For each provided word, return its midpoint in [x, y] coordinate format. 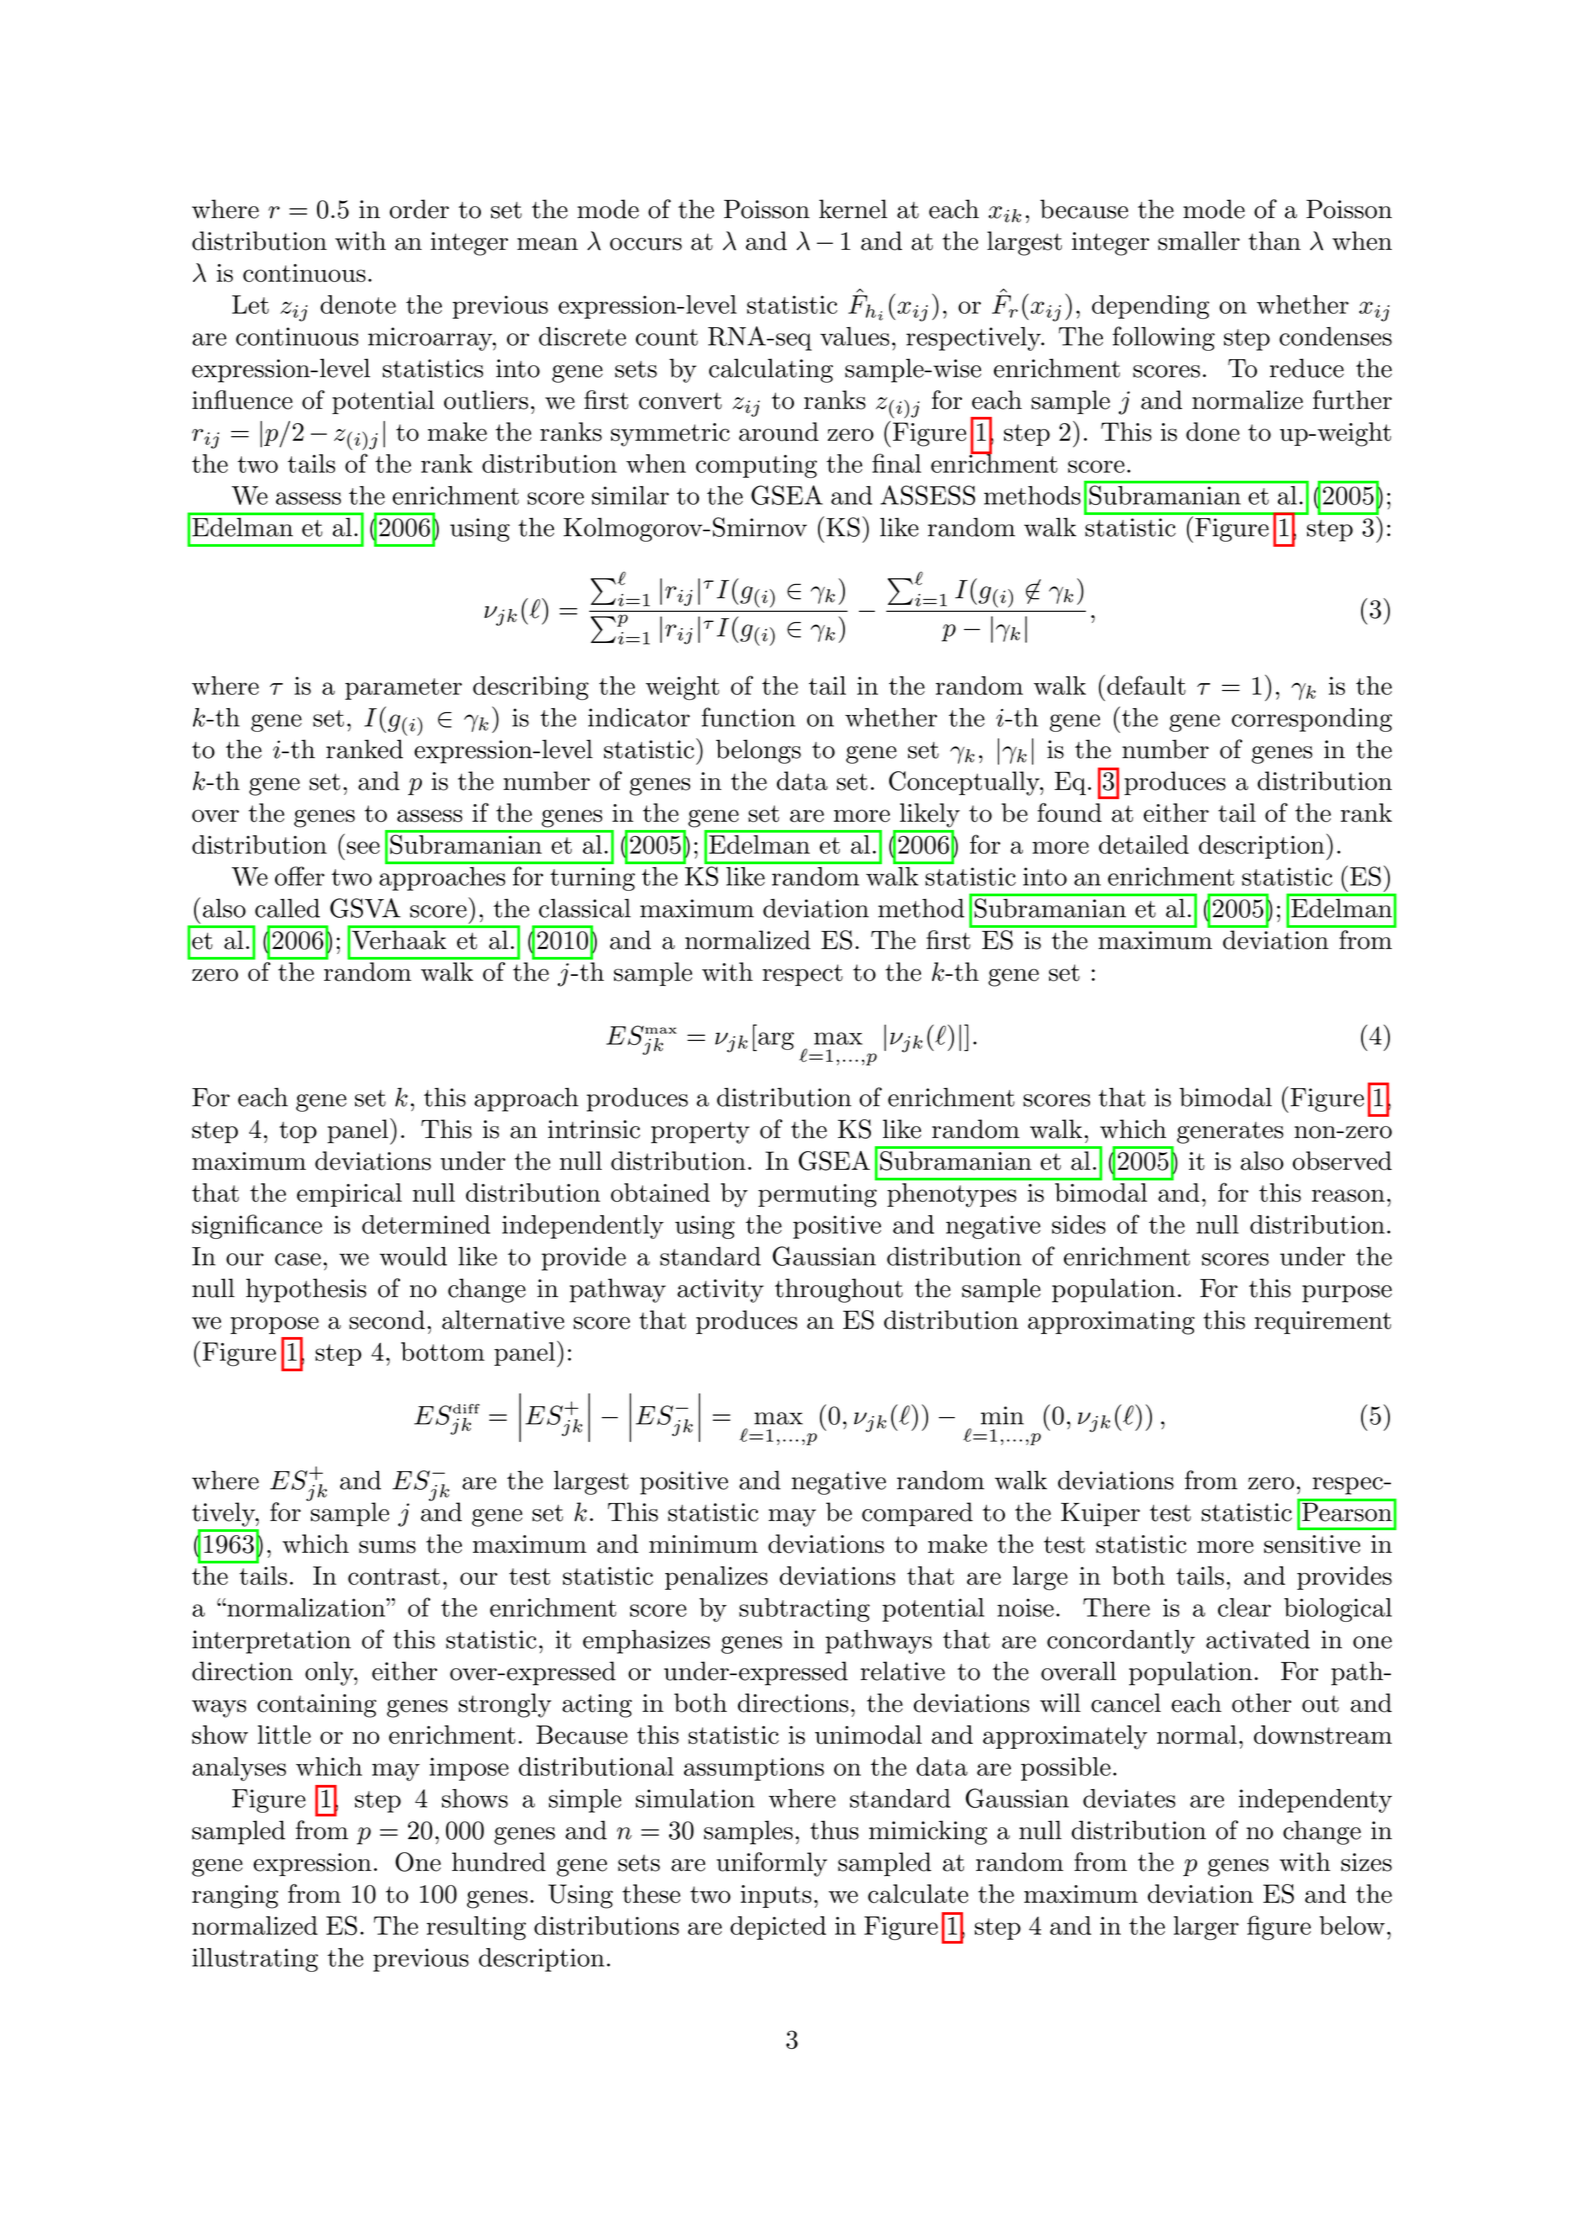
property [700, 1133]
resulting [476, 1928]
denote [358, 304]
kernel [853, 209]
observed [1342, 1161]
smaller [1199, 241]
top [298, 1133]
